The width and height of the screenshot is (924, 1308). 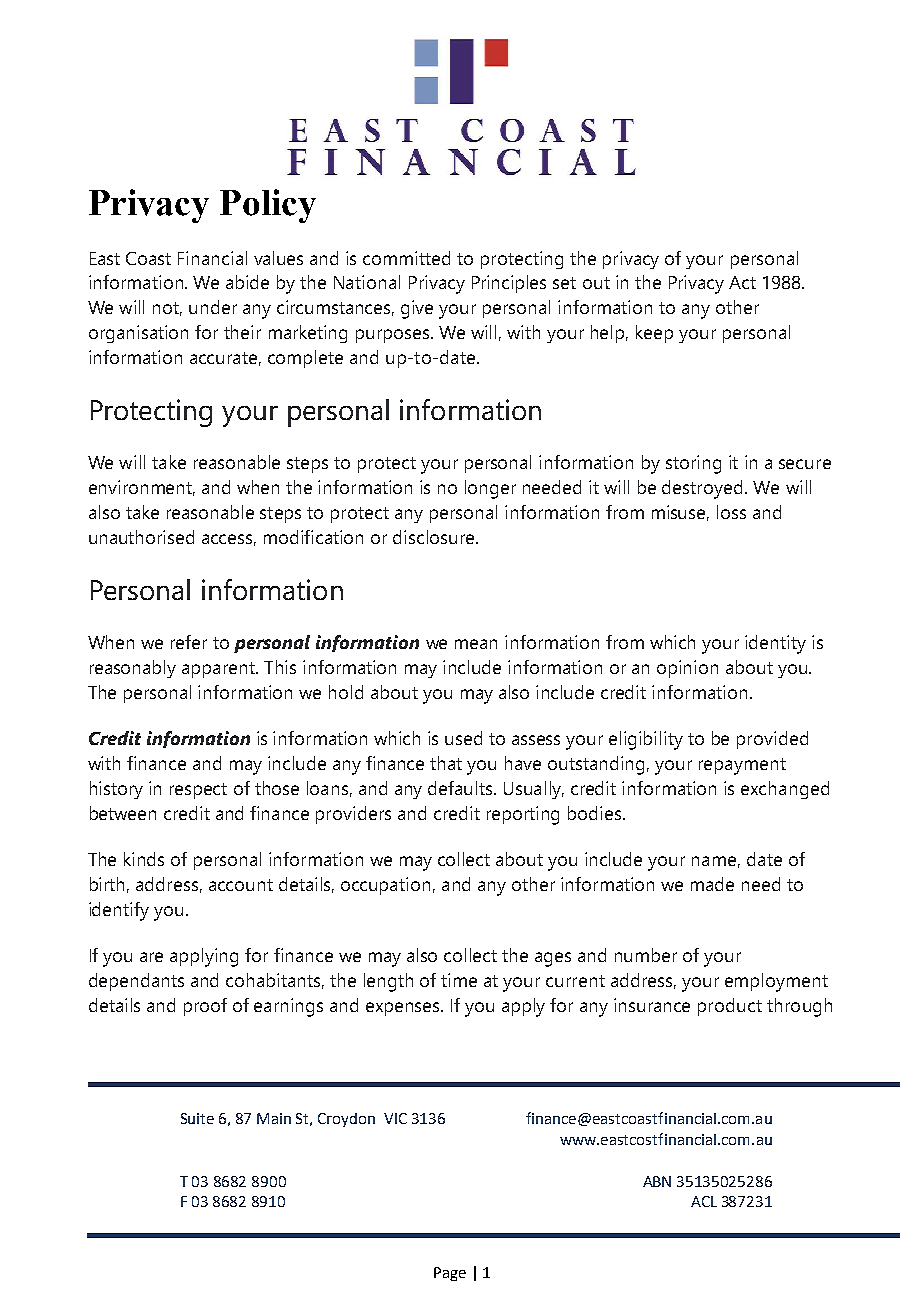 I want to click on unauthorised, so click(x=141, y=537).
